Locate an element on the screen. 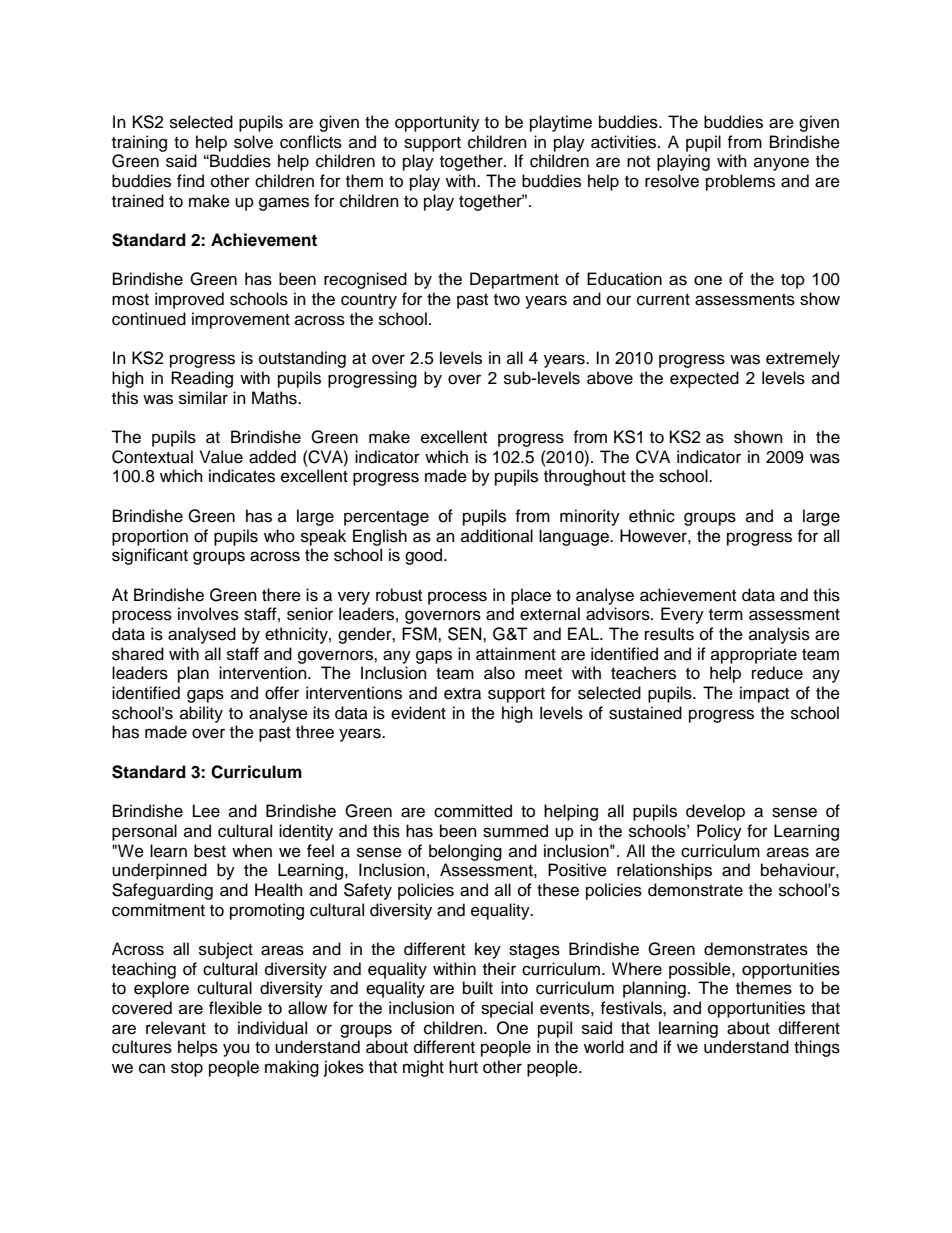 Image resolution: width=952 pixels, height=1233 pixels. involves is located at coordinates (208, 614).
